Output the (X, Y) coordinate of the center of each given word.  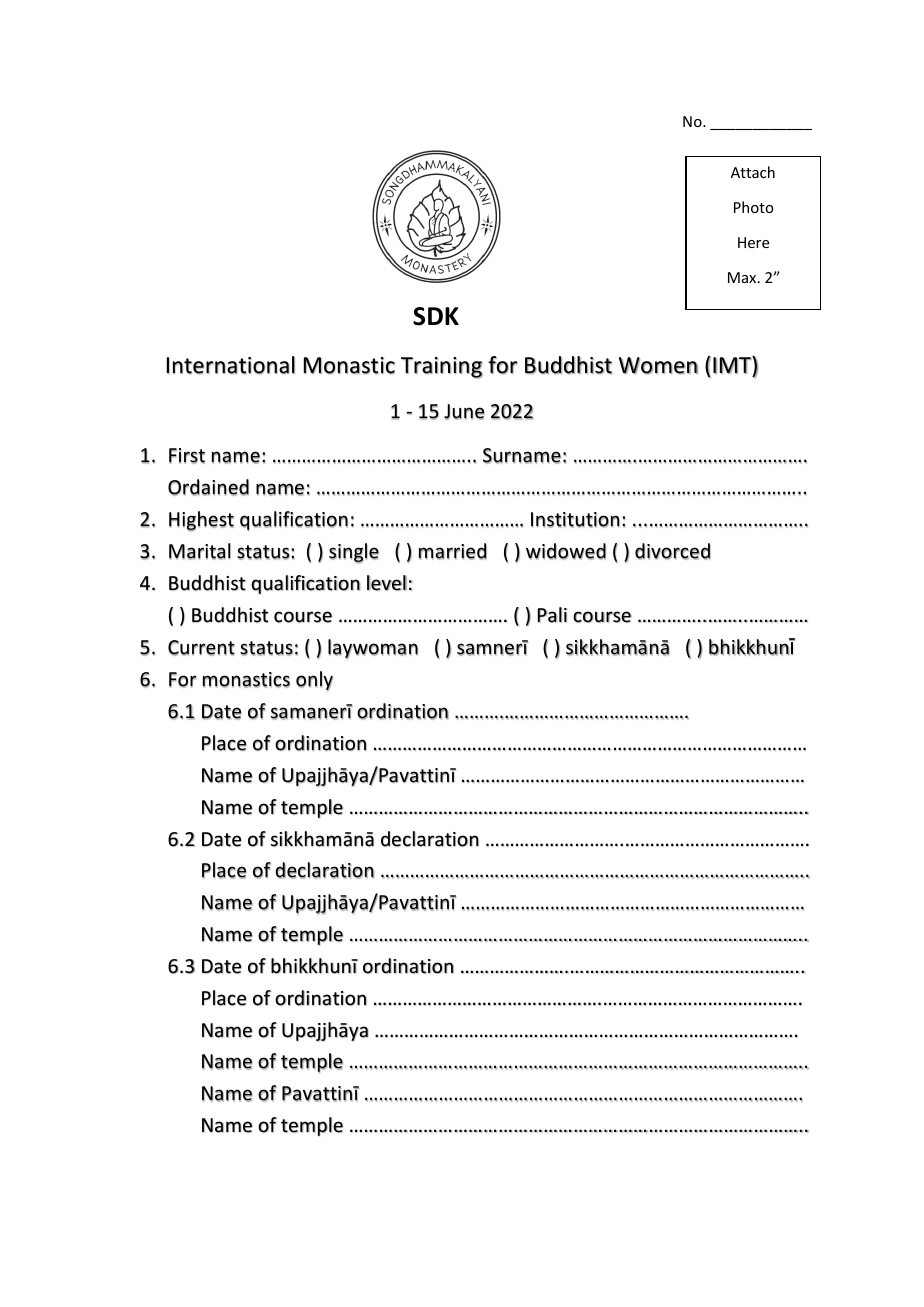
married (453, 551)
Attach (753, 172)
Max (743, 277)
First (187, 456)
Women (658, 365)
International (231, 365)
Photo (753, 207)
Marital (200, 551)
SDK (436, 316)
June (464, 412)
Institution (575, 520)
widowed (566, 551)
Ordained (208, 487)
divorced (673, 551)
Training (442, 368)
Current (201, 648)
